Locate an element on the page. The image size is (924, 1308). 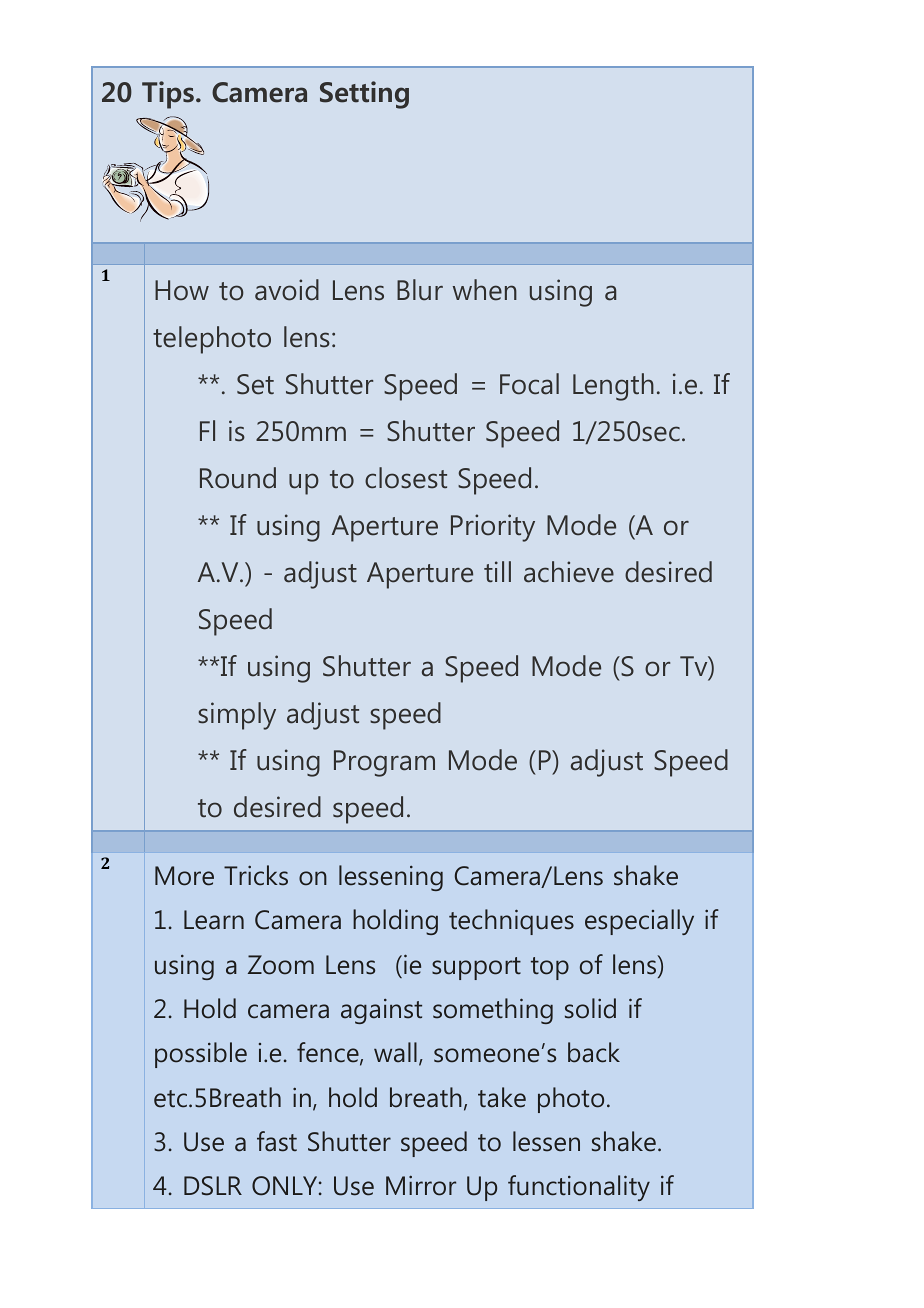
simply is located at coordinates (237, 716).
